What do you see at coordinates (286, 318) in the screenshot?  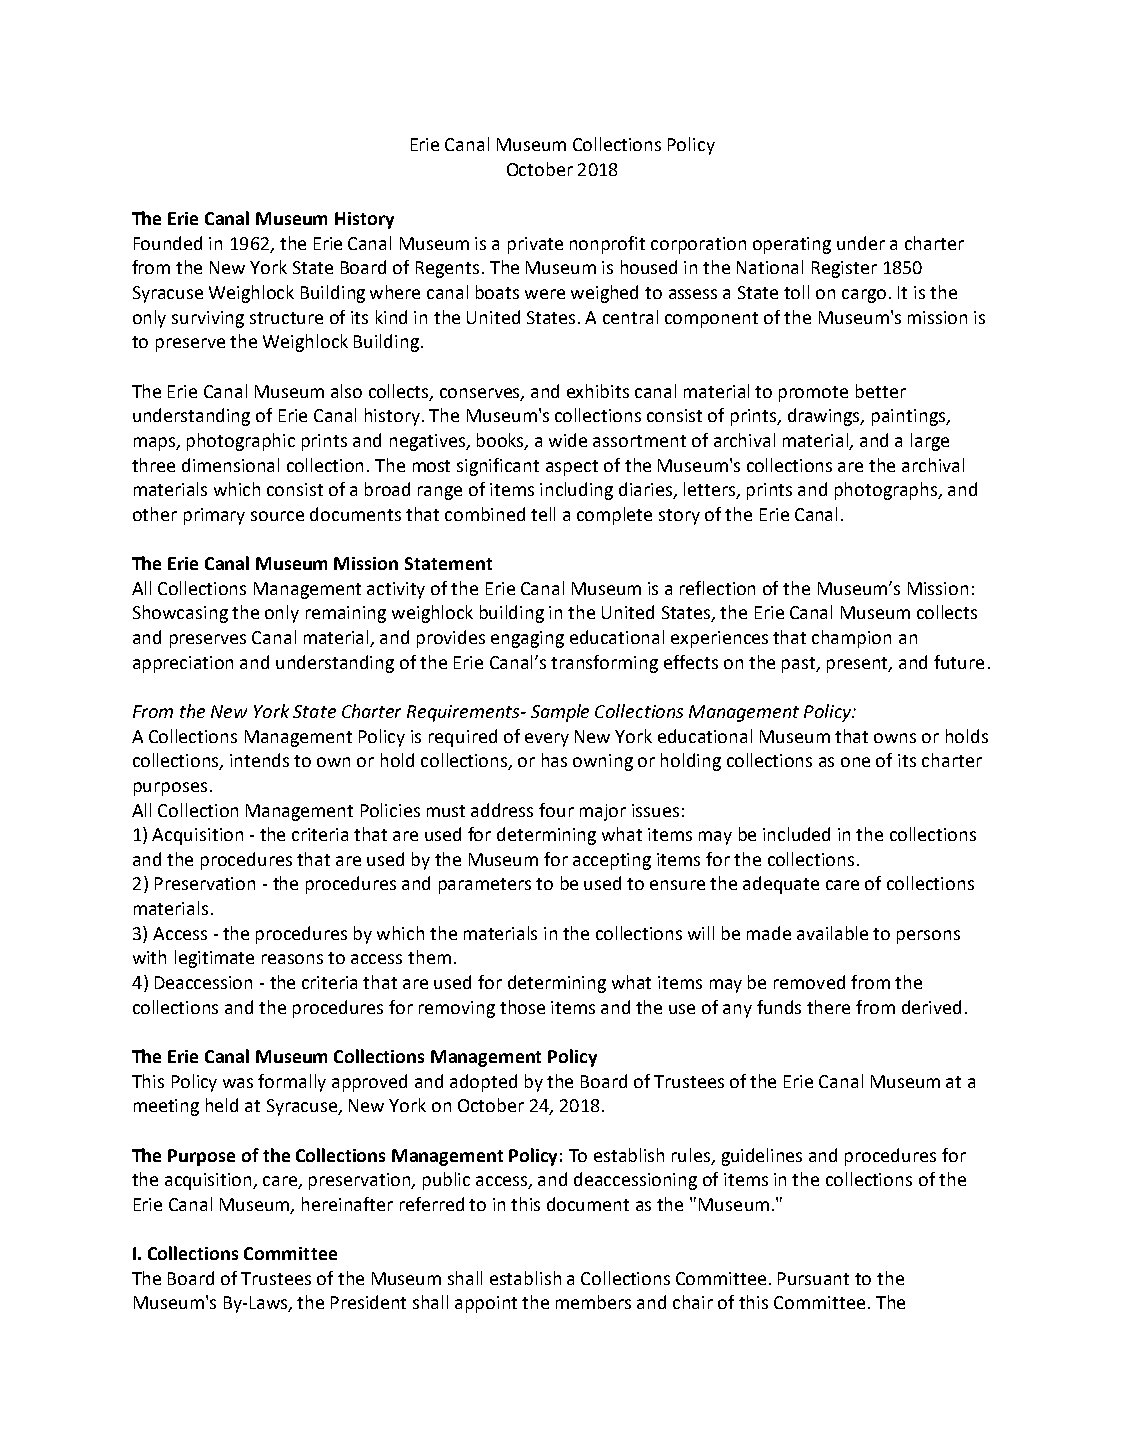 I see `structure` at bounding box center [286, 318].
